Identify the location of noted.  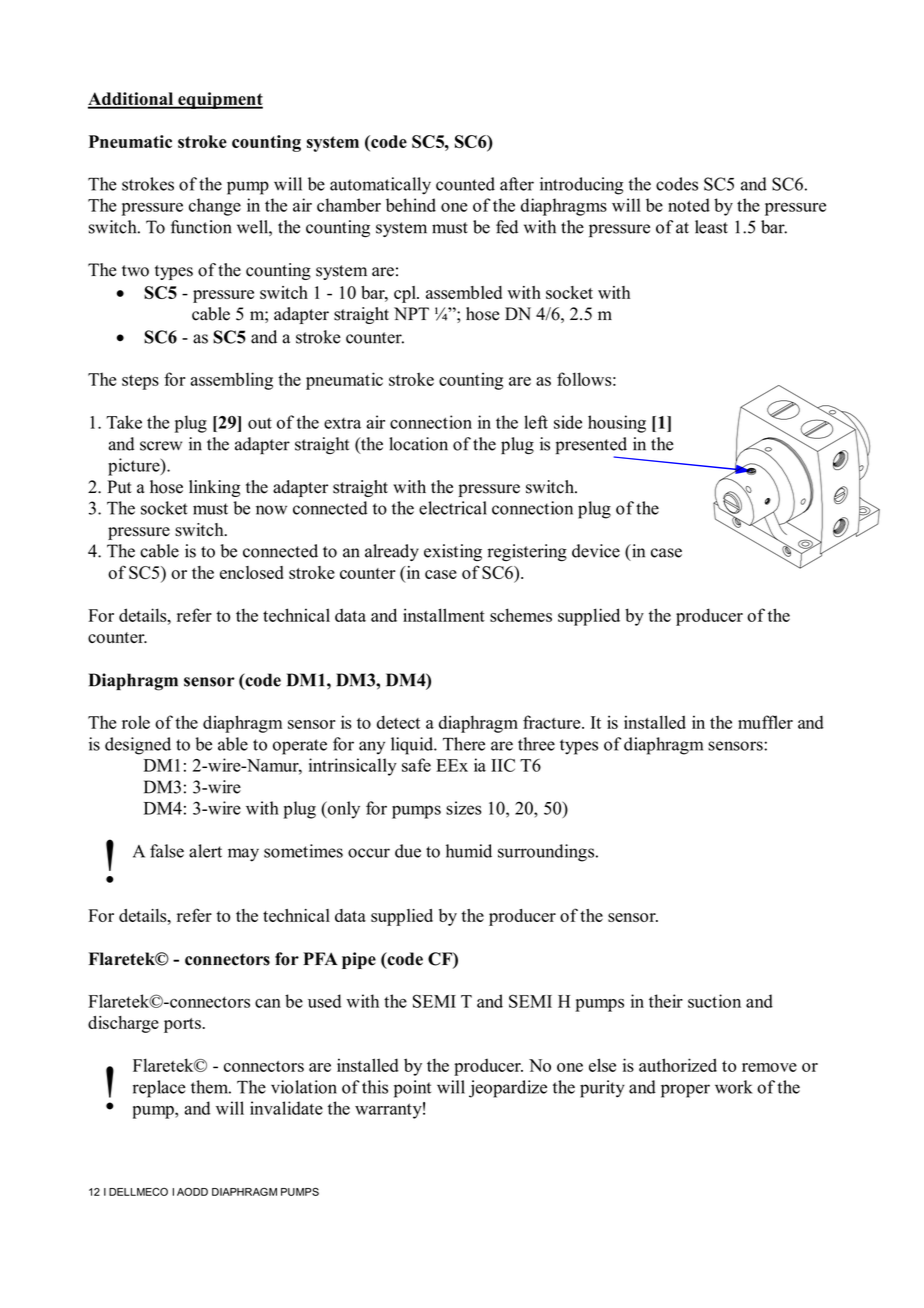
(689, 205).
